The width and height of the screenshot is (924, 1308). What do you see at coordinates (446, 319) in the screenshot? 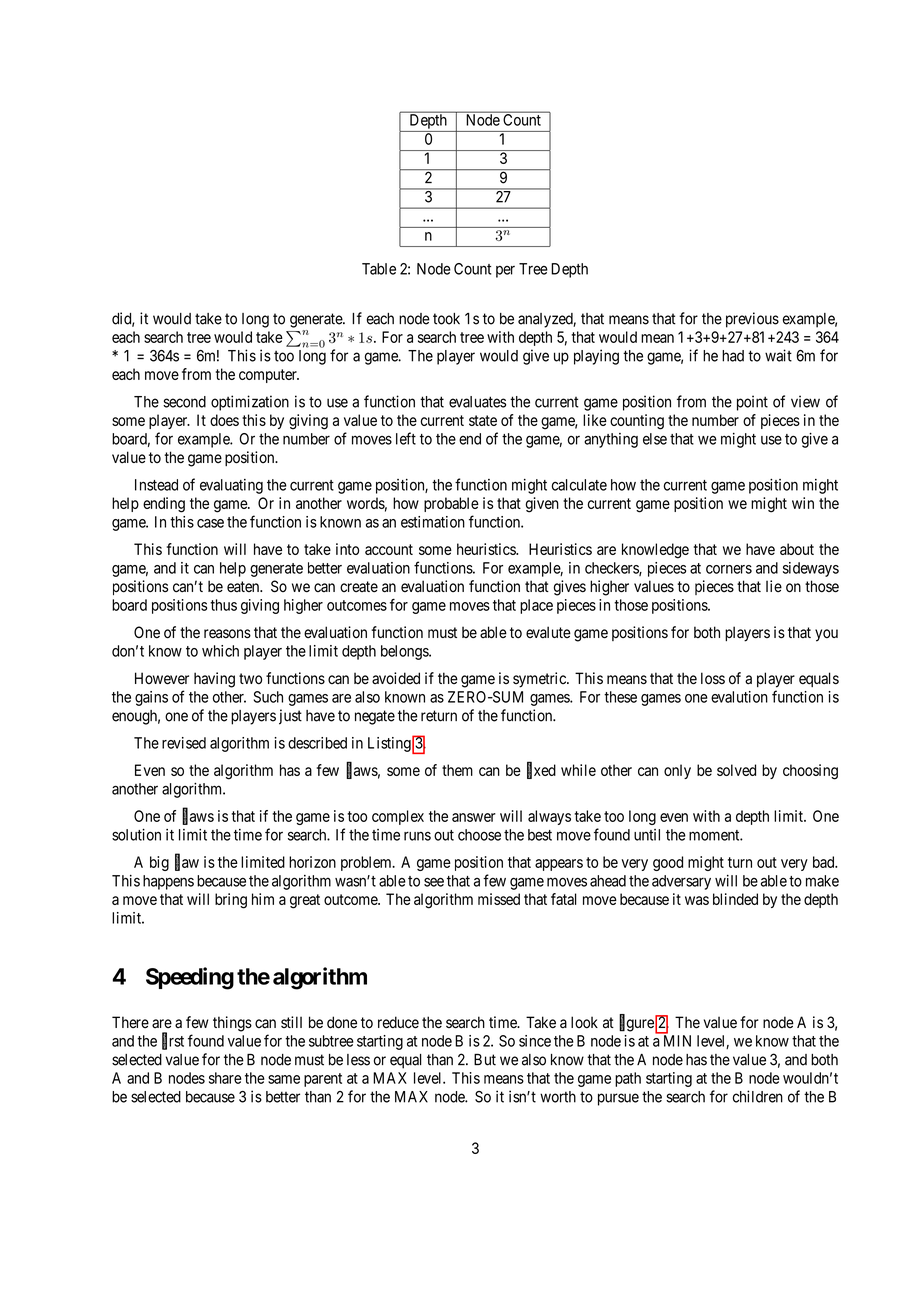
I see `took` at bounding box center [446, 319].
